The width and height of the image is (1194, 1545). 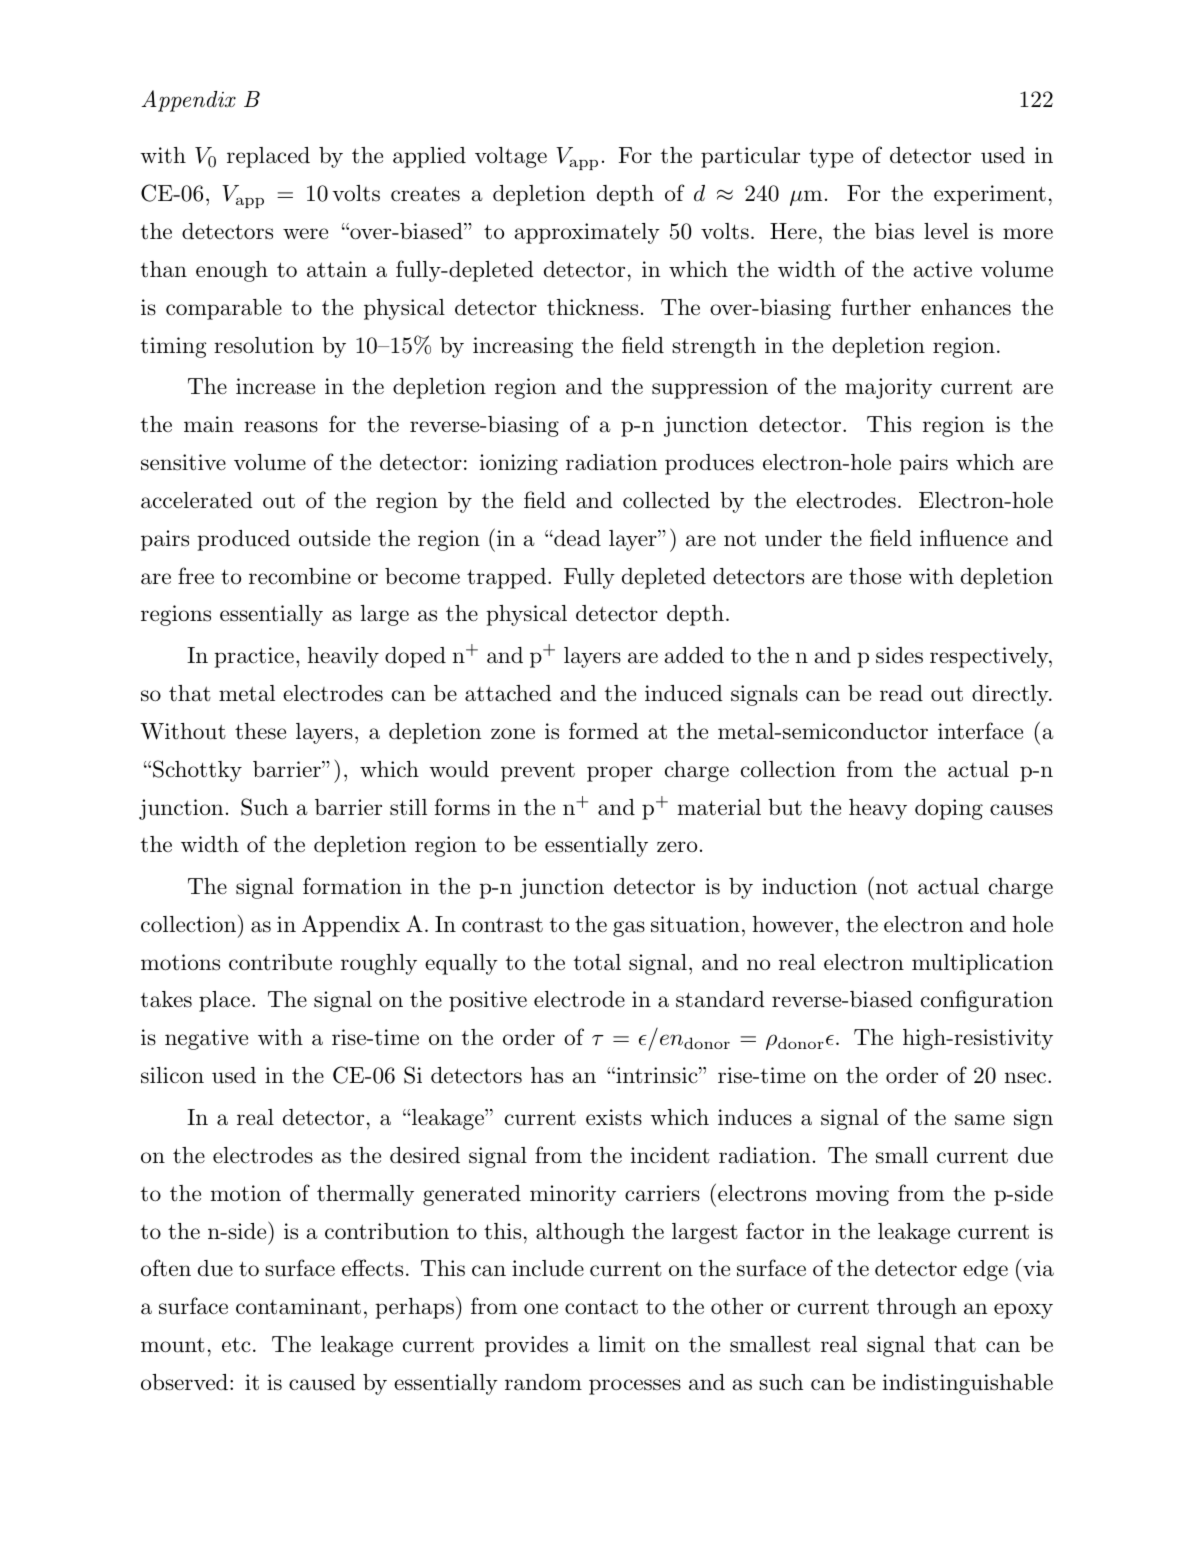 I want to click on has, so click(x=547, y=1075).
